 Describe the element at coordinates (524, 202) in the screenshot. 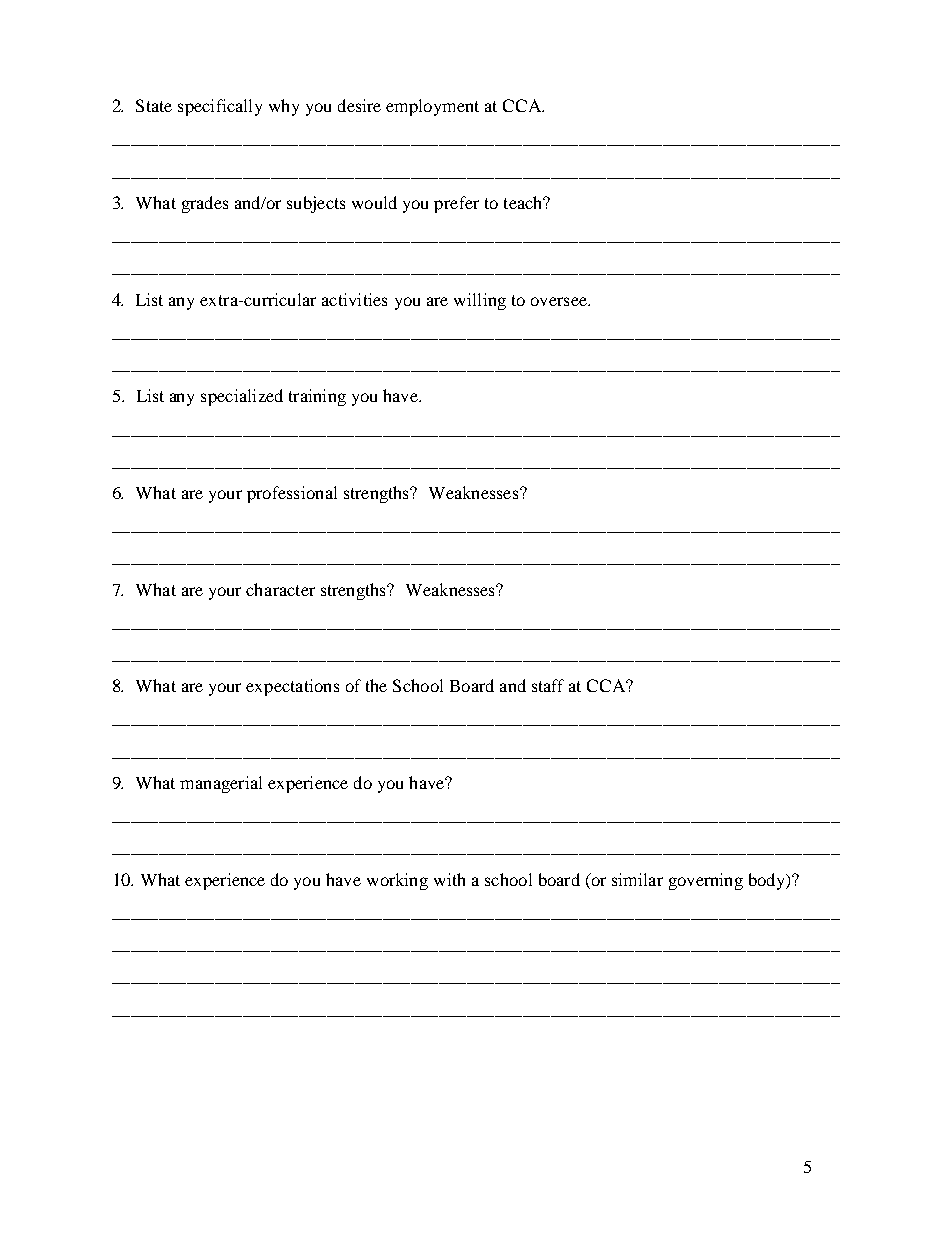

I see `teach` at that location.
